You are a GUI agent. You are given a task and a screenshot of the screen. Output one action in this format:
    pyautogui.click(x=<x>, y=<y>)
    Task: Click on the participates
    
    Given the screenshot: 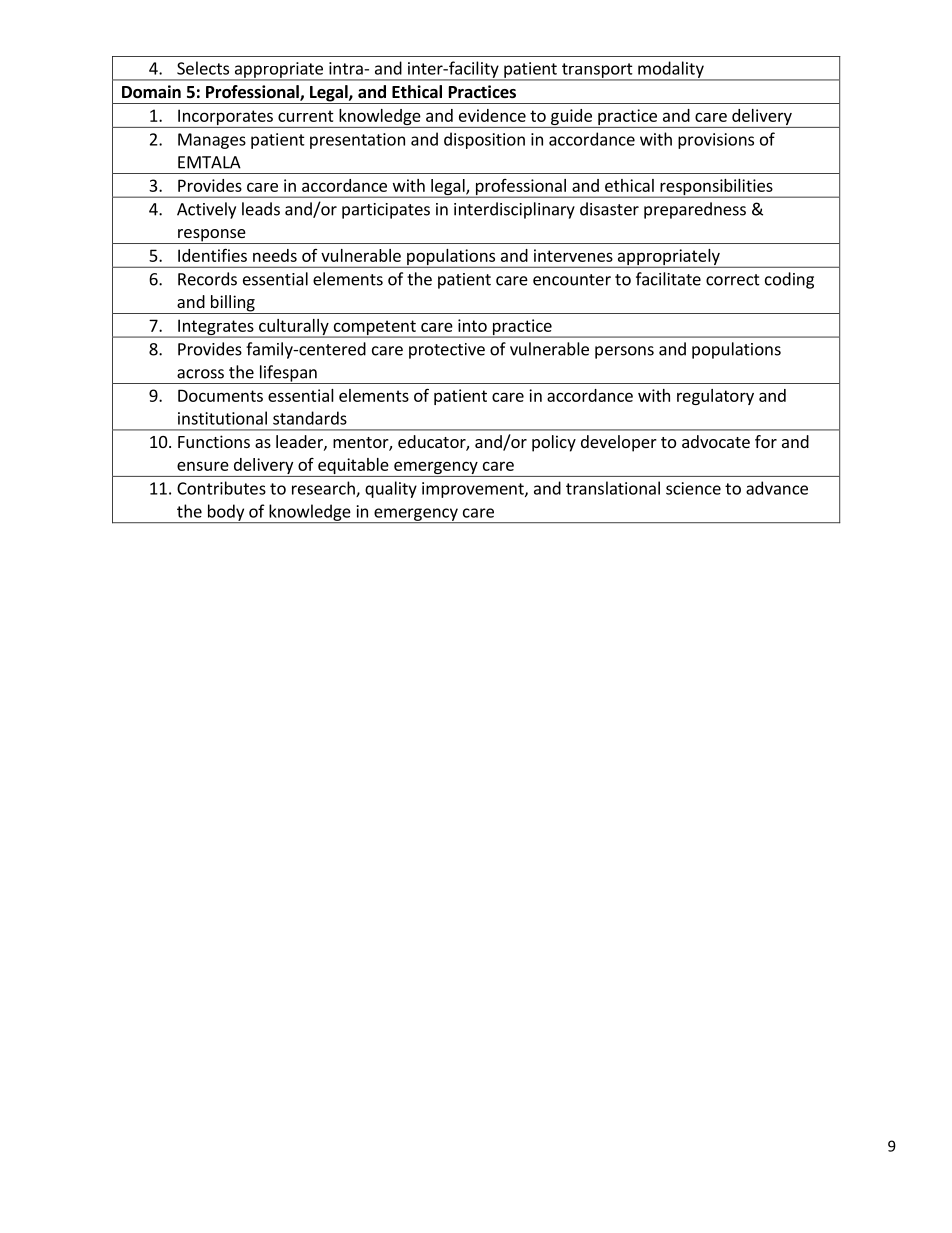 What is the action you would take?
    pyautogui.click(x=386, y=211)
